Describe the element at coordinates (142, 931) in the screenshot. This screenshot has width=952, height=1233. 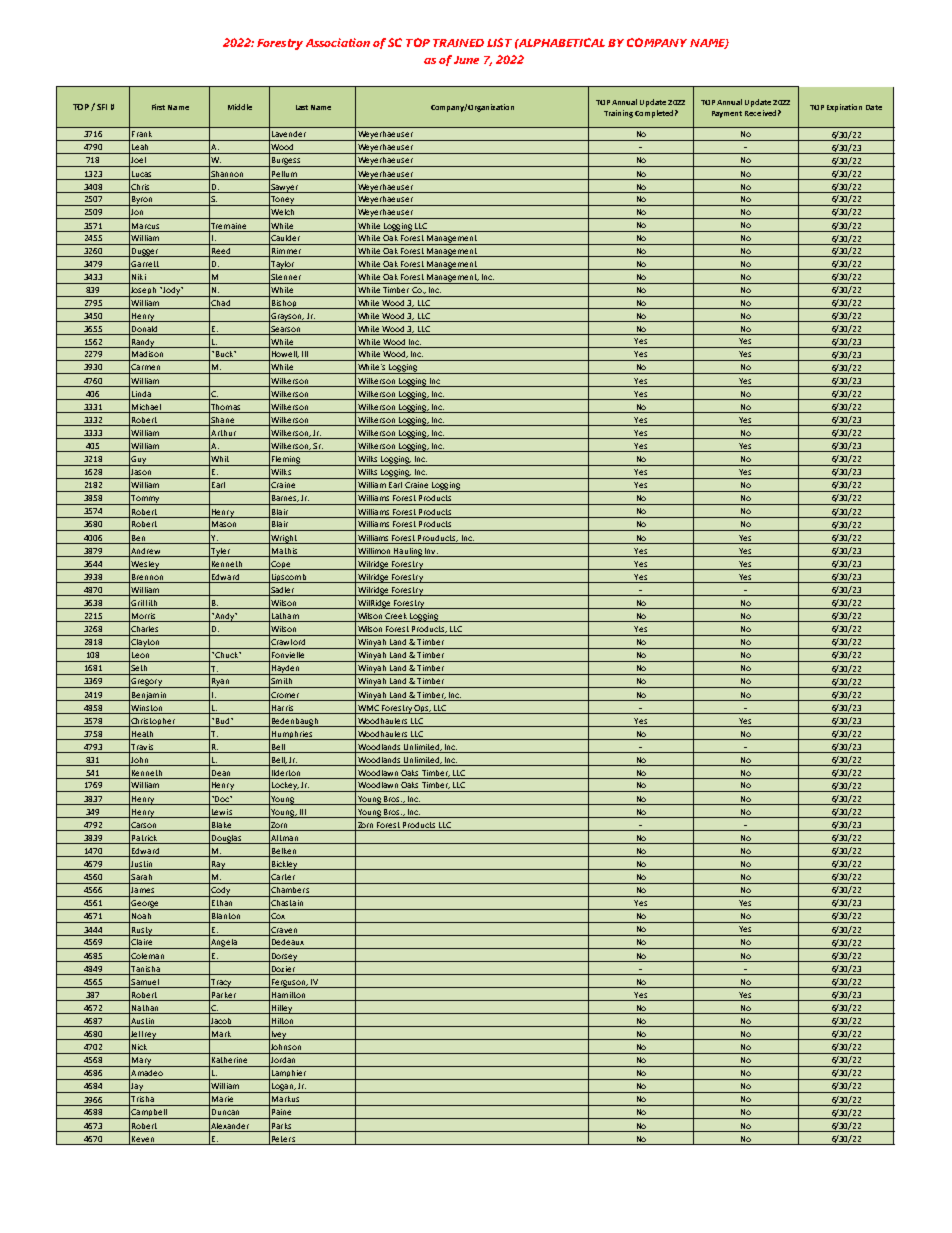
I see `Rusty` at that location.
